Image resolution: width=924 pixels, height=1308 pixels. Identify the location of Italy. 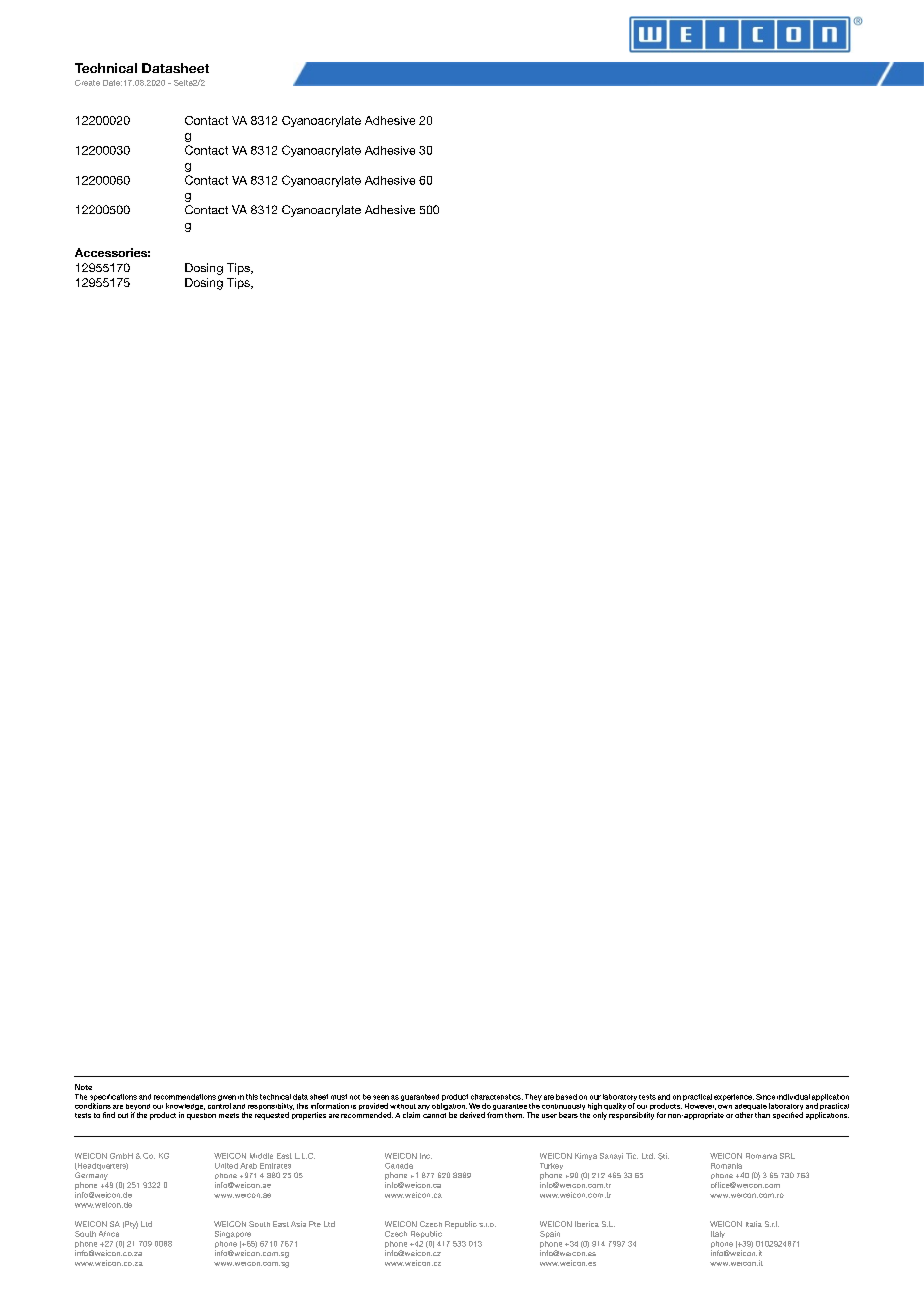
(718, 1234).
